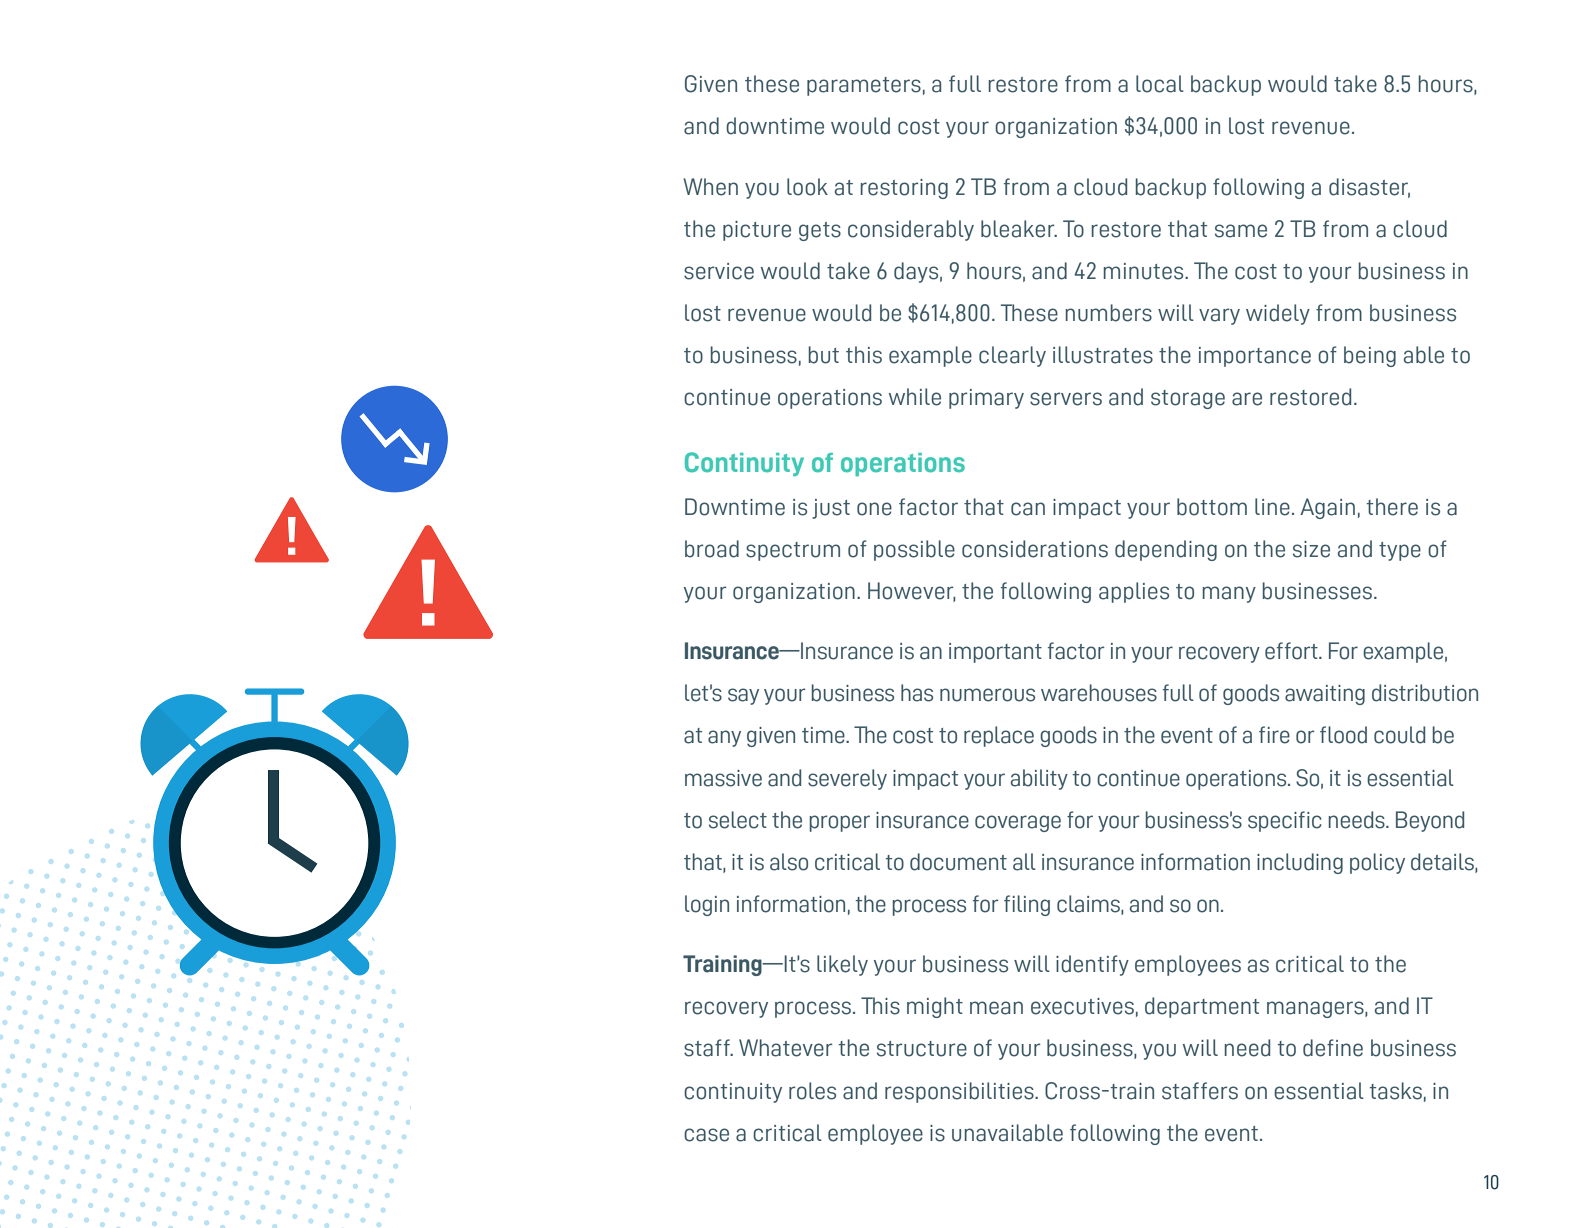 Image resolution: width=1590 pixels, height=1228 pixels. Describe the element at coordinates (1292, 651) in the screenshot. I see `effort` at that location.
